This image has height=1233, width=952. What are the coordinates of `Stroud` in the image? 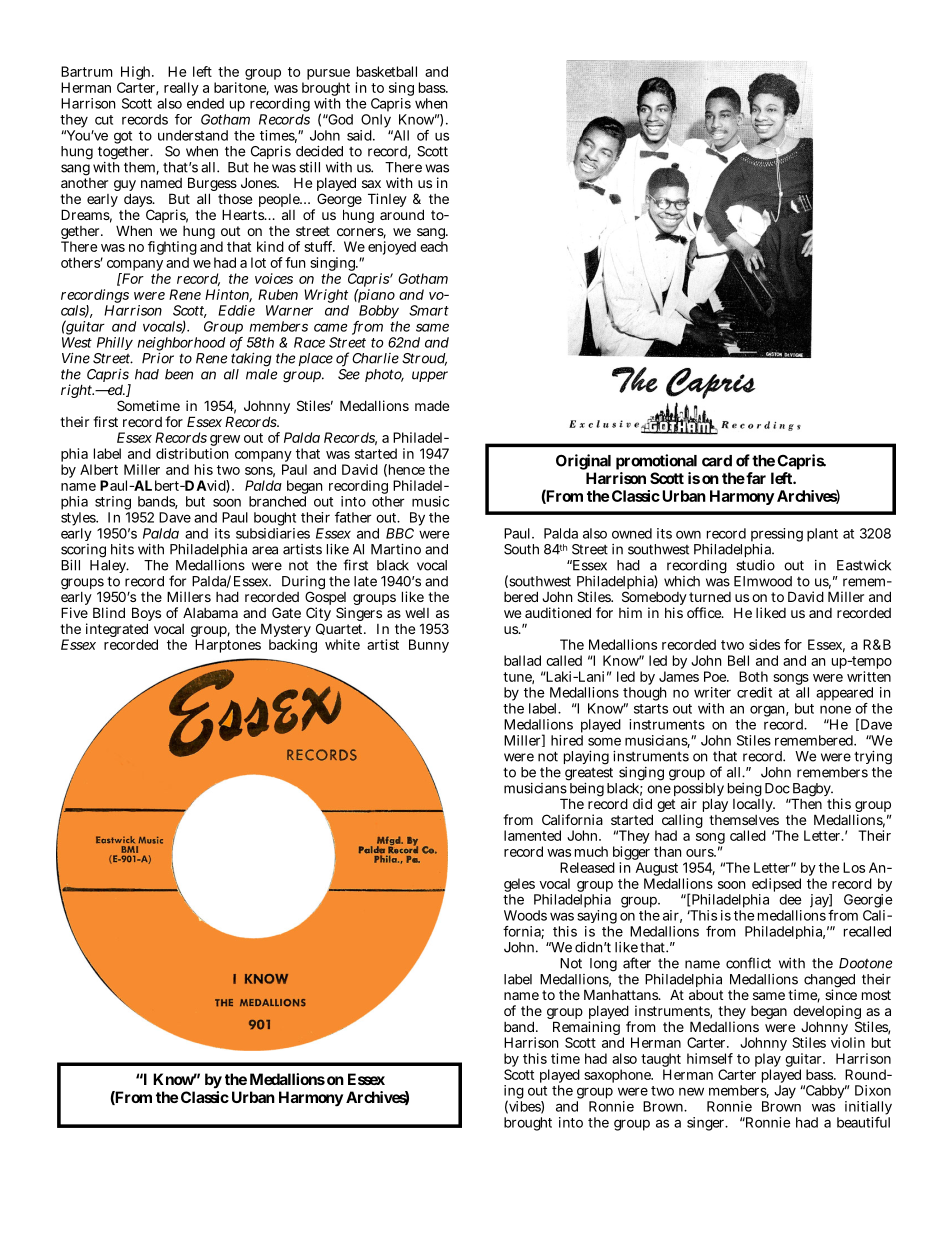 It's located at (424, 359).
